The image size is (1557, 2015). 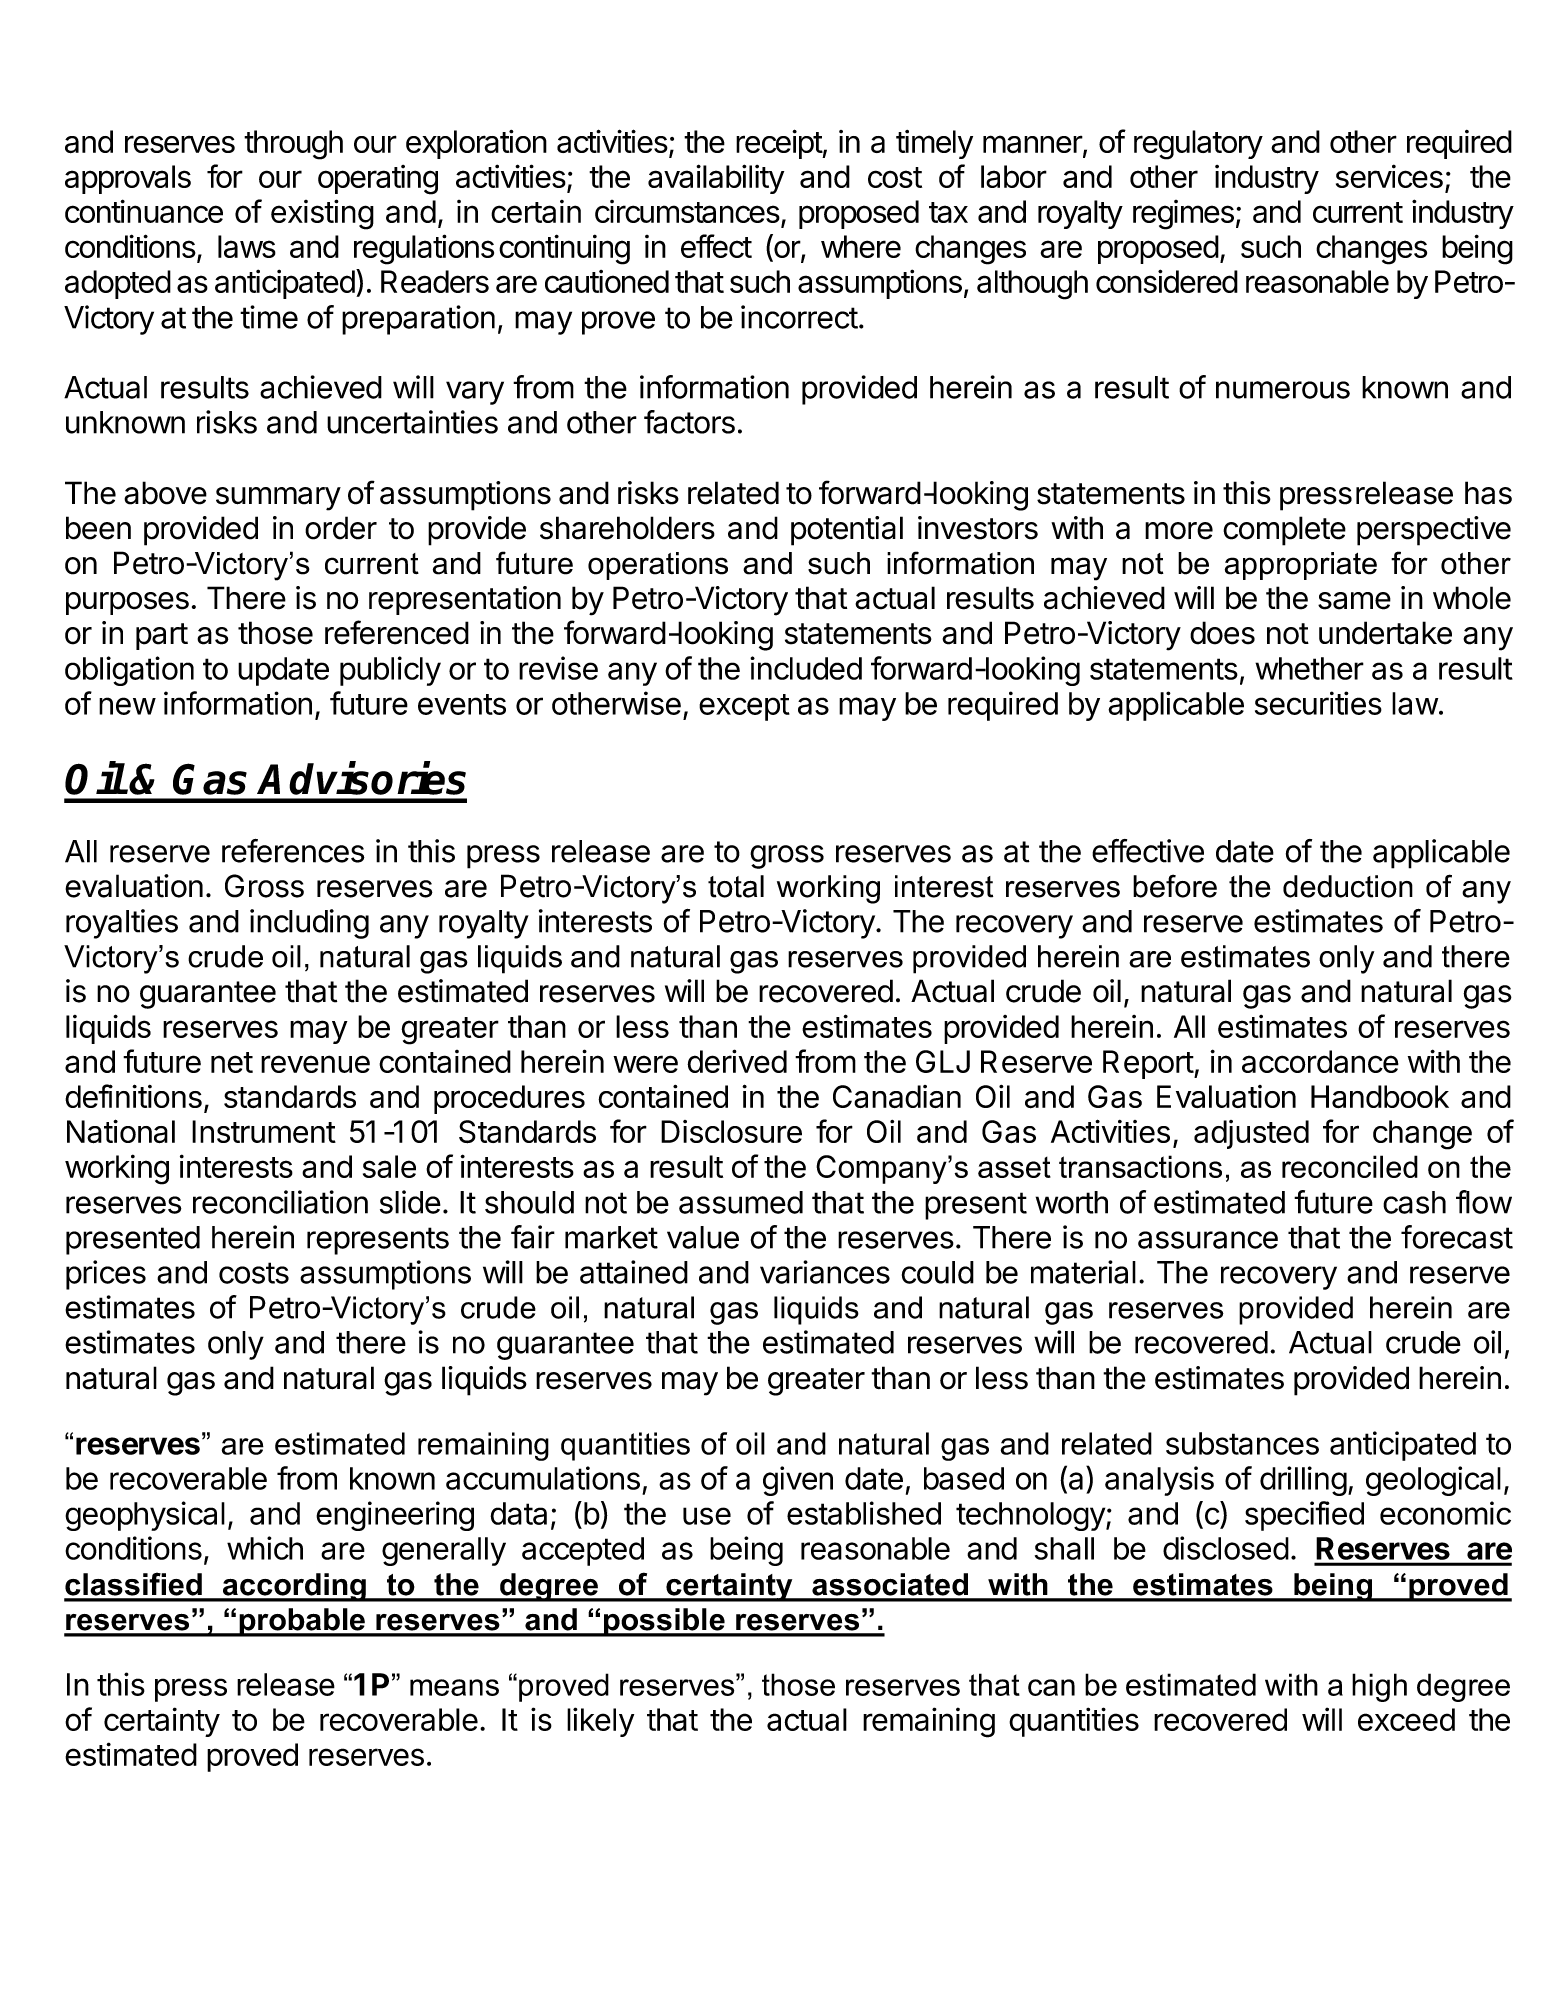 I want to click on assumed, so click(x=741, y=1202).
